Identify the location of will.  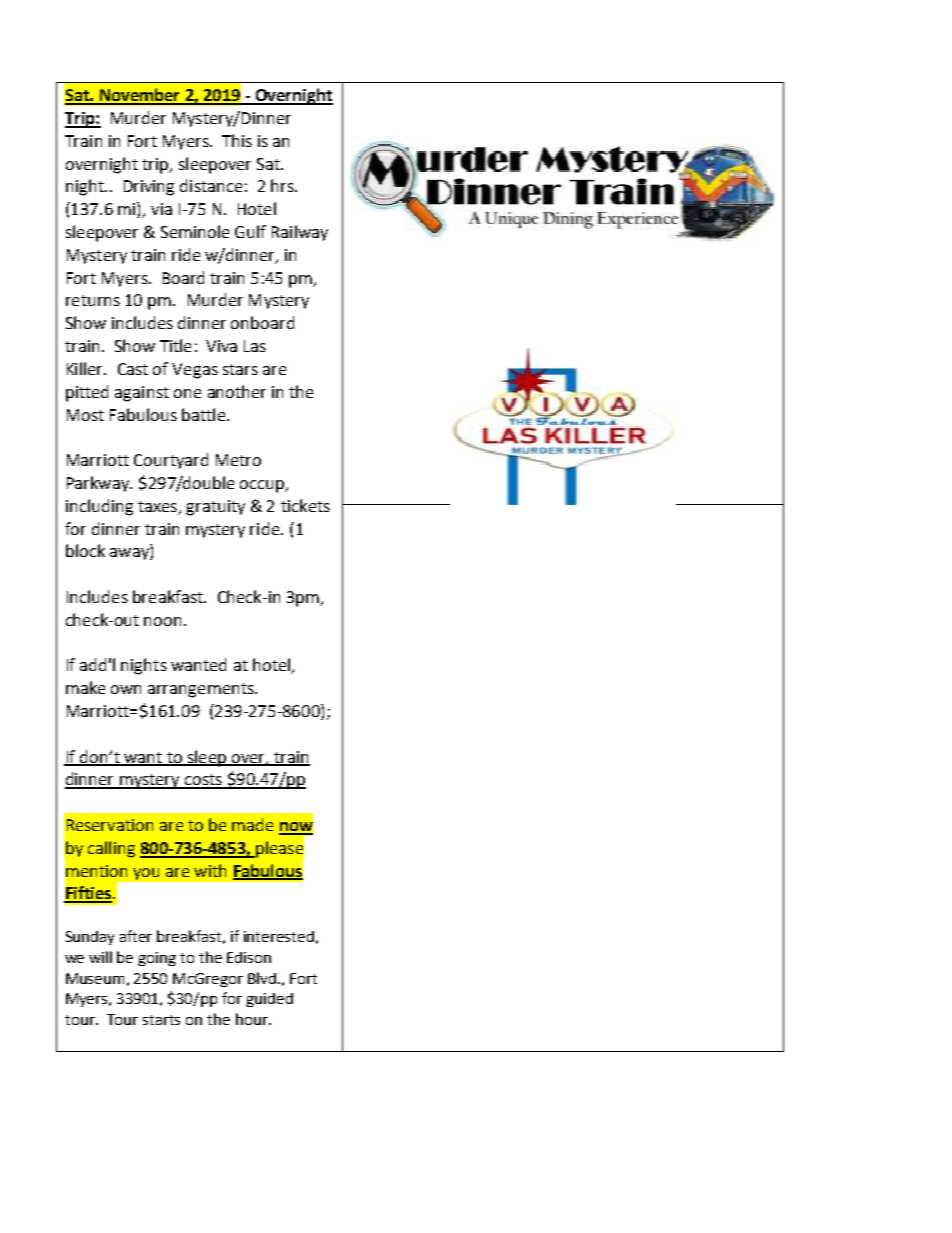
(100, 957).
